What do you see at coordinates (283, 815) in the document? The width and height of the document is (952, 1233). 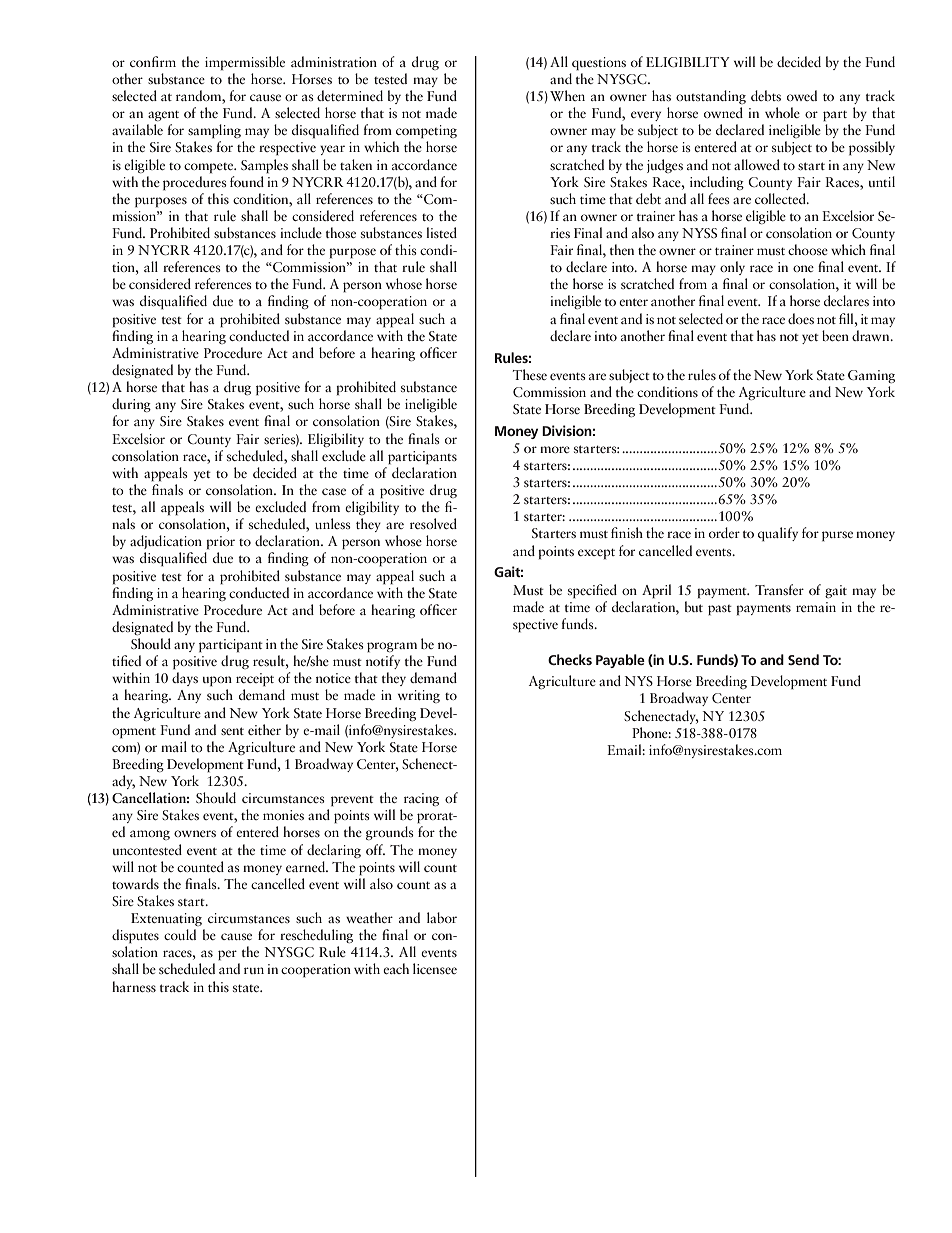 I see `monies` at bounding box center [283, 815].
